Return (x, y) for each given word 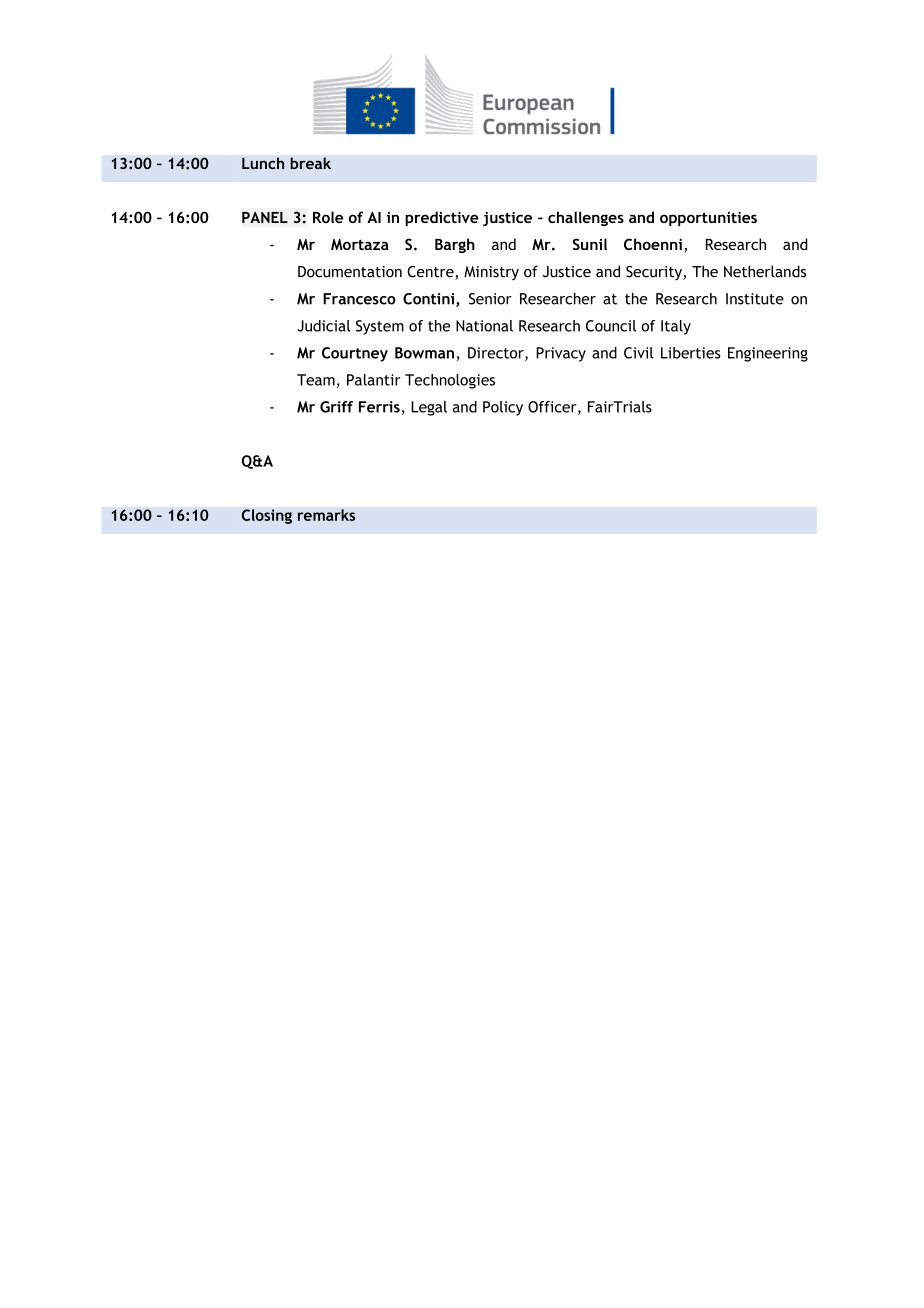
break (310, 163)
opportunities (708, 219)
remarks (326, 515)
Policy (503, 408)
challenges (586, 218)
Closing (267, 516)
